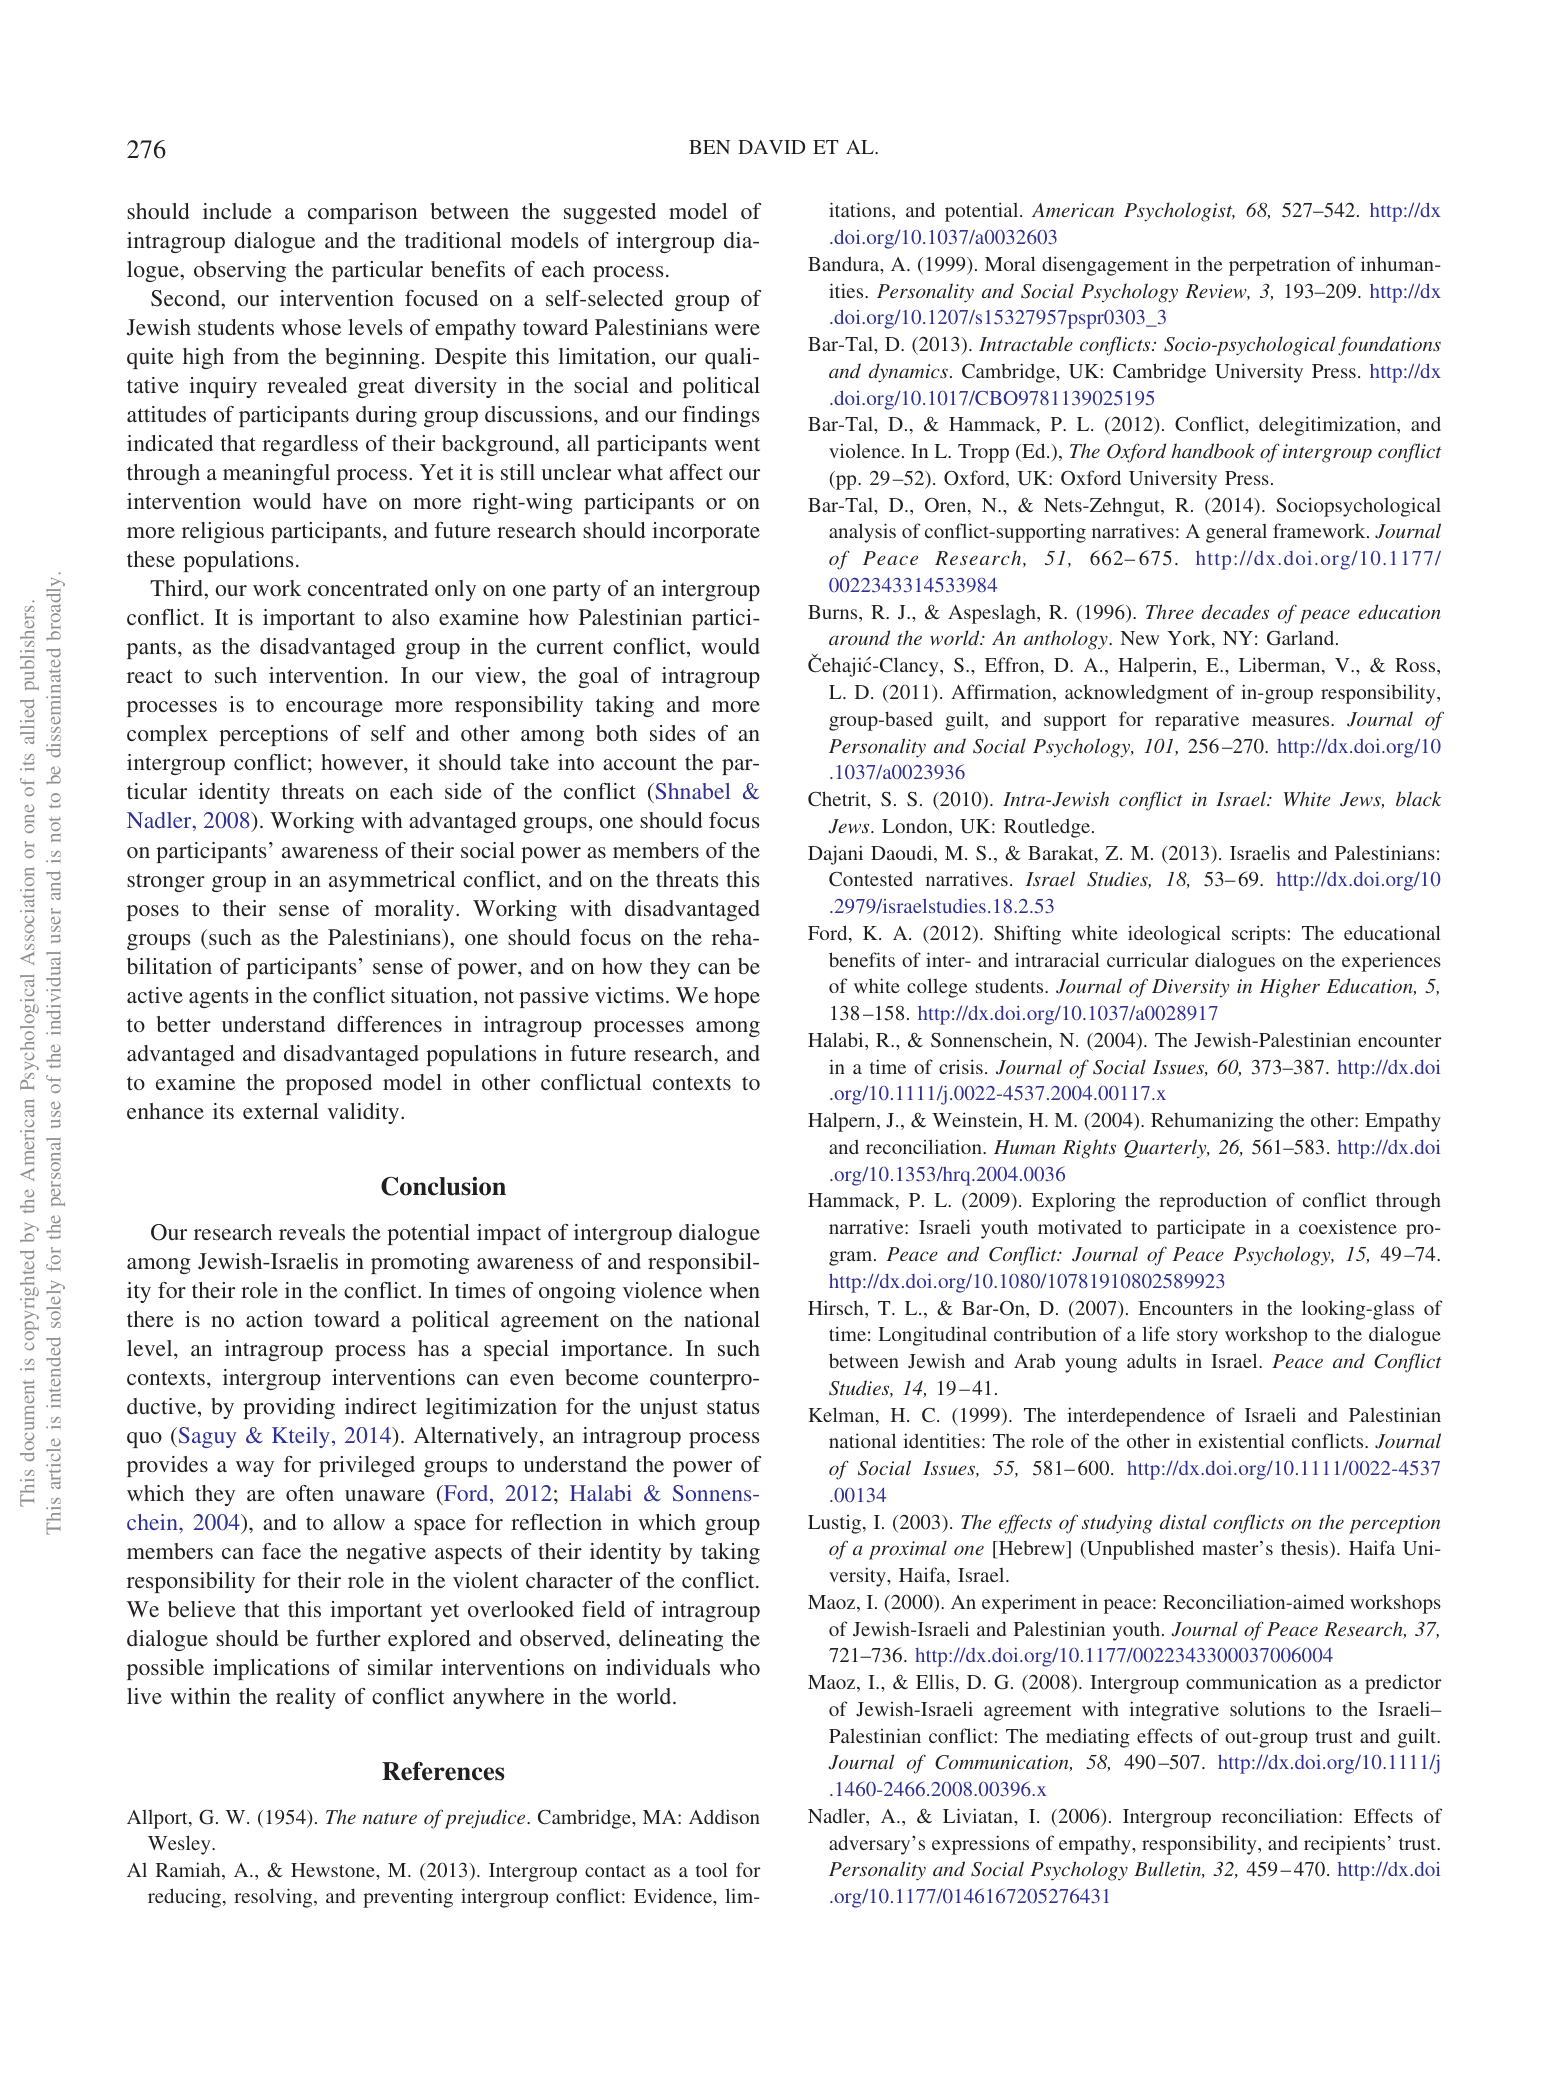  Describe the element at coordinates (237, 211) in the screenshot. I see `include` at that location.
